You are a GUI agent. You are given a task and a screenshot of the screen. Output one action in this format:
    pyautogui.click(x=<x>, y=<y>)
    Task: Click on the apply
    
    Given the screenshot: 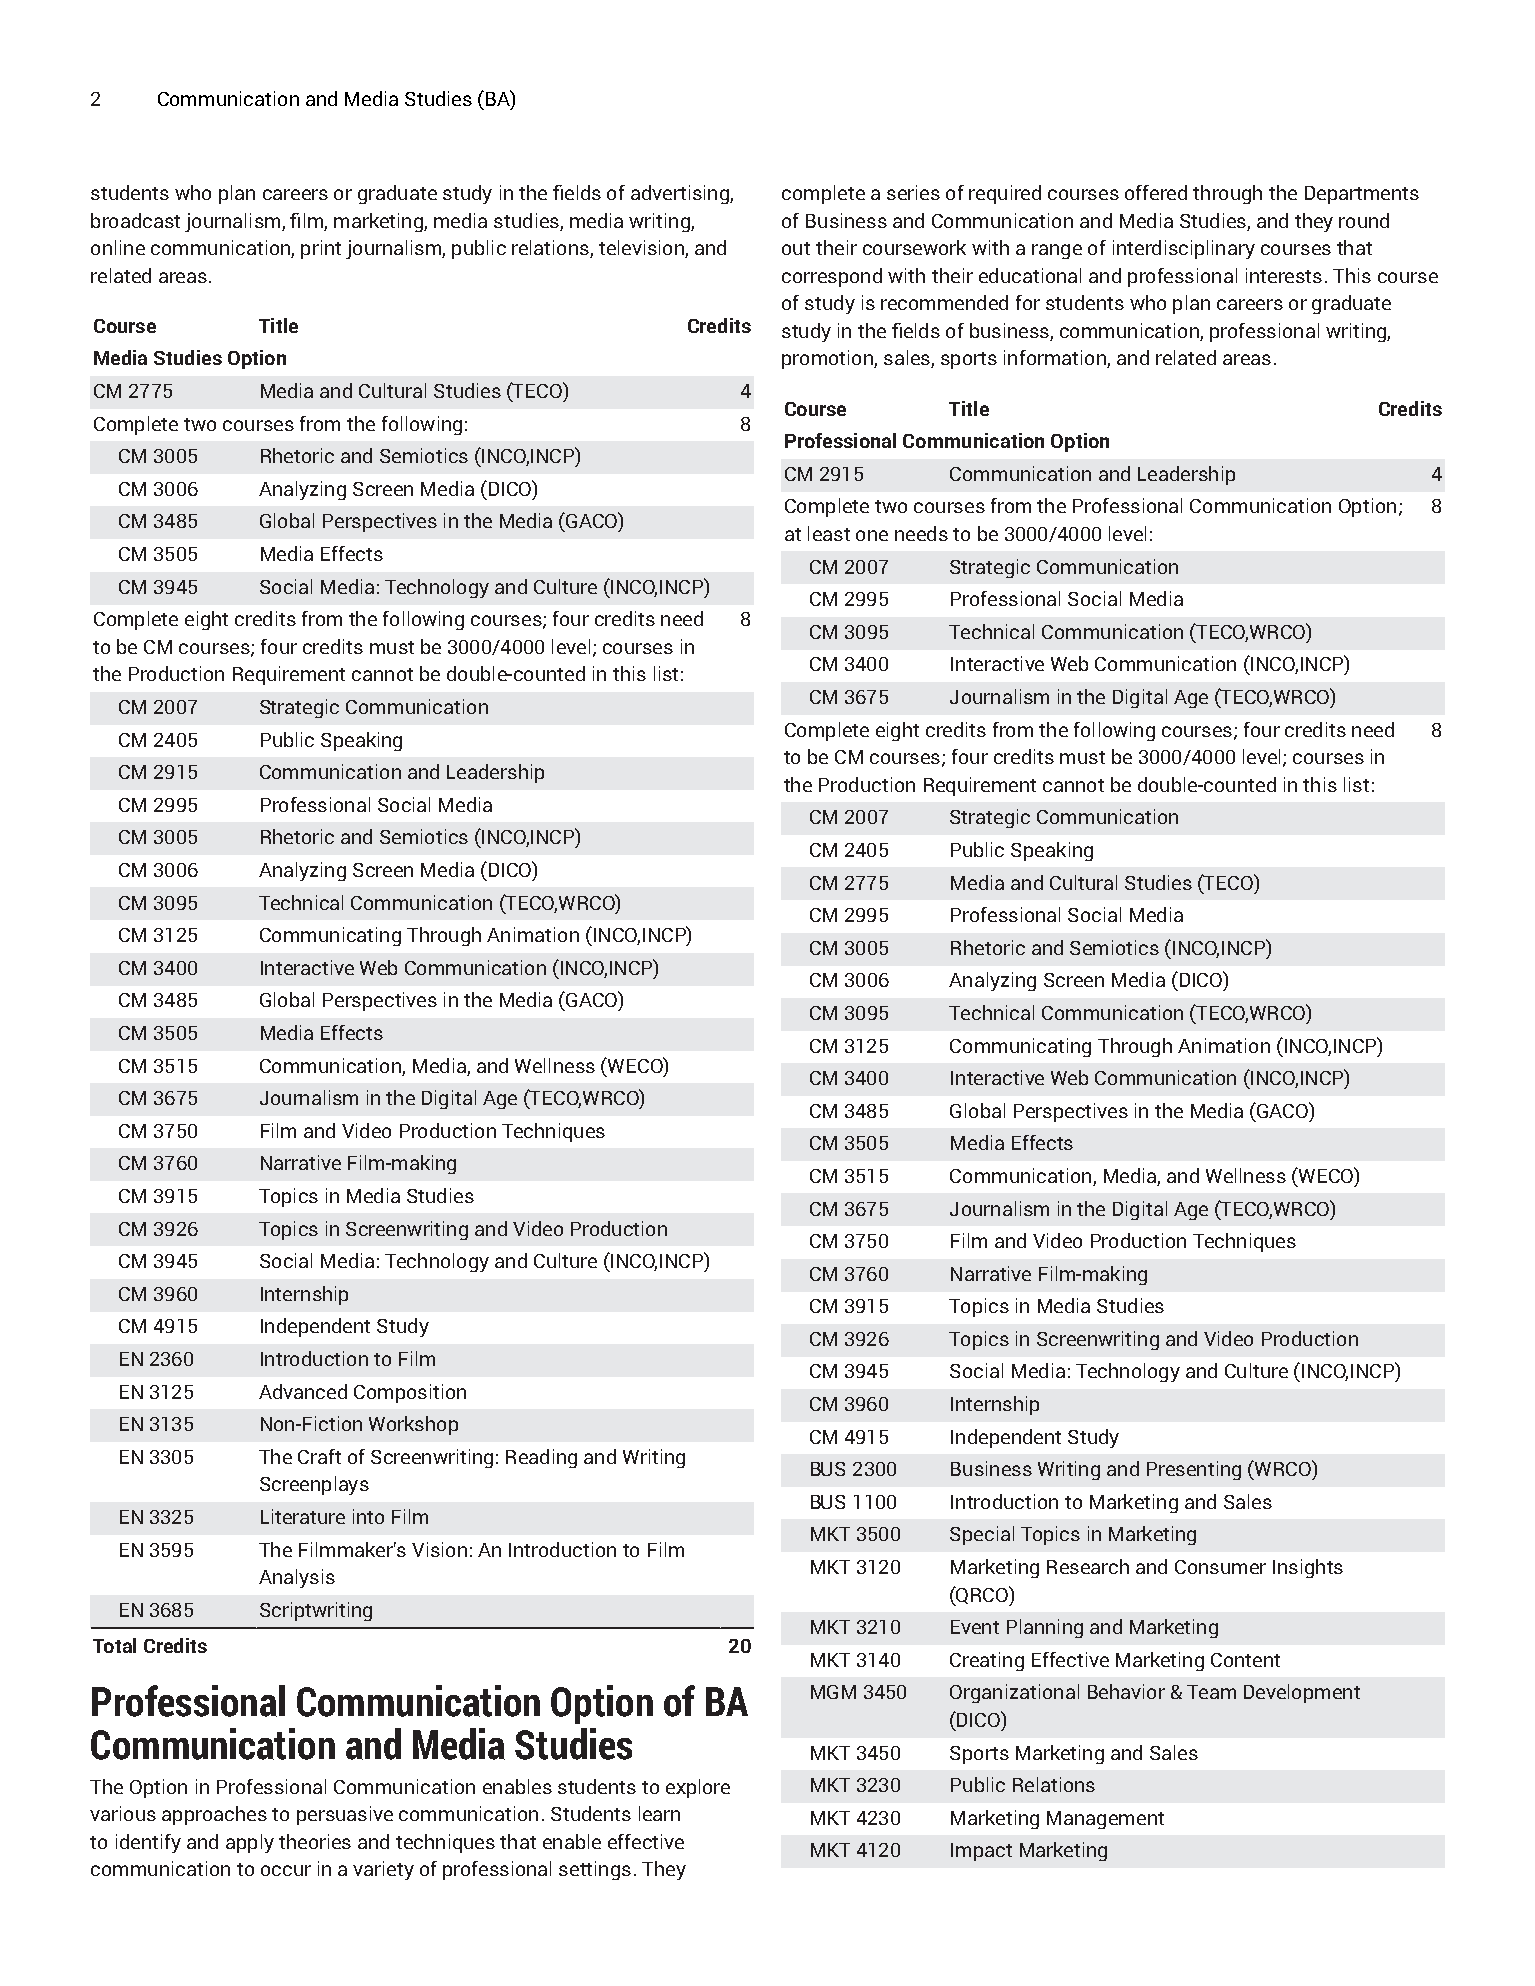 What is the action you would take?
    pyautogui.click(x=250, y=1843)
